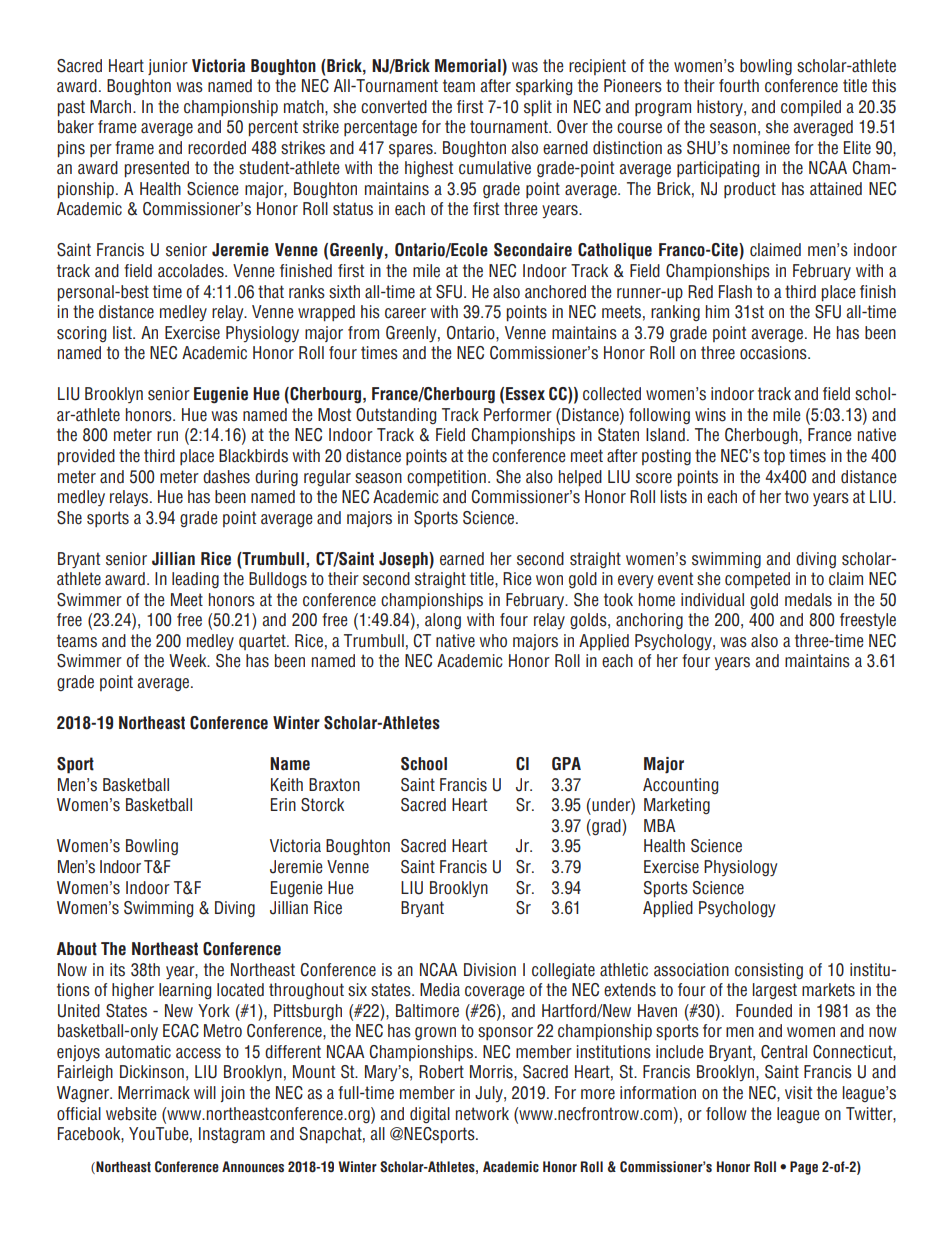  I want to click on Page, so click(804, 1168).
